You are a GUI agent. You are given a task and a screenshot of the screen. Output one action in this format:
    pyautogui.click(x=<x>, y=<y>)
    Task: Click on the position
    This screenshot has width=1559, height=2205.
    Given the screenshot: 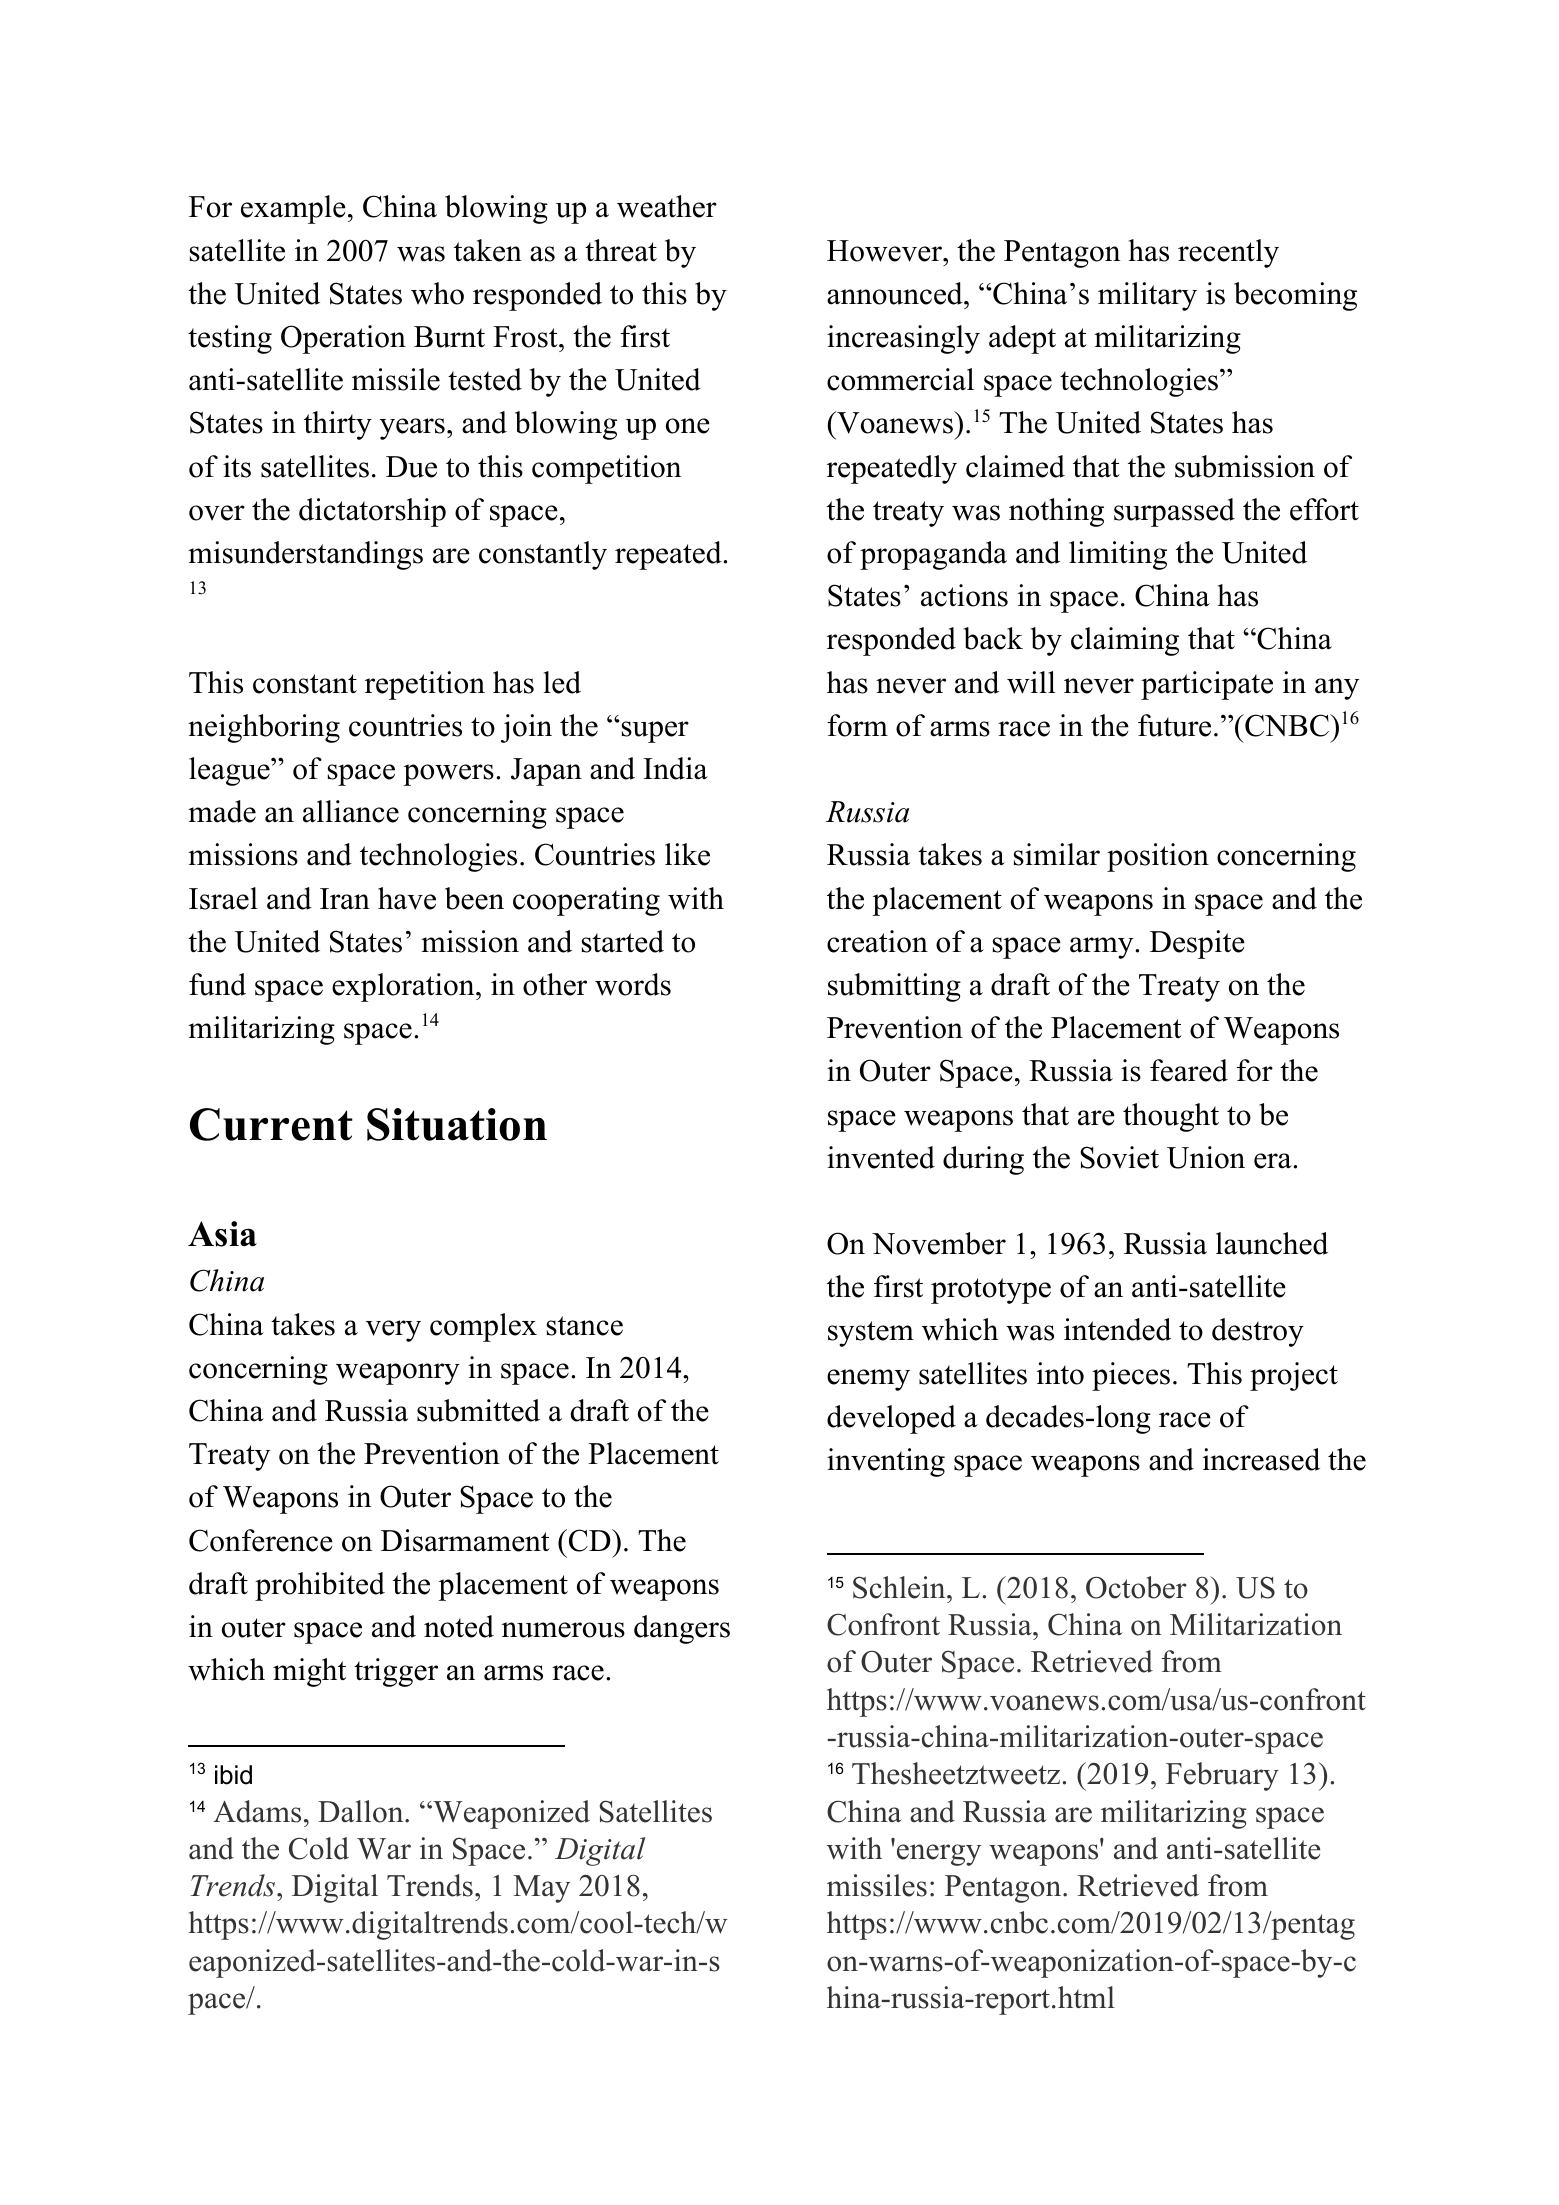 What is the action you would take?
    pyautogui.click(x=1158, y=857)
